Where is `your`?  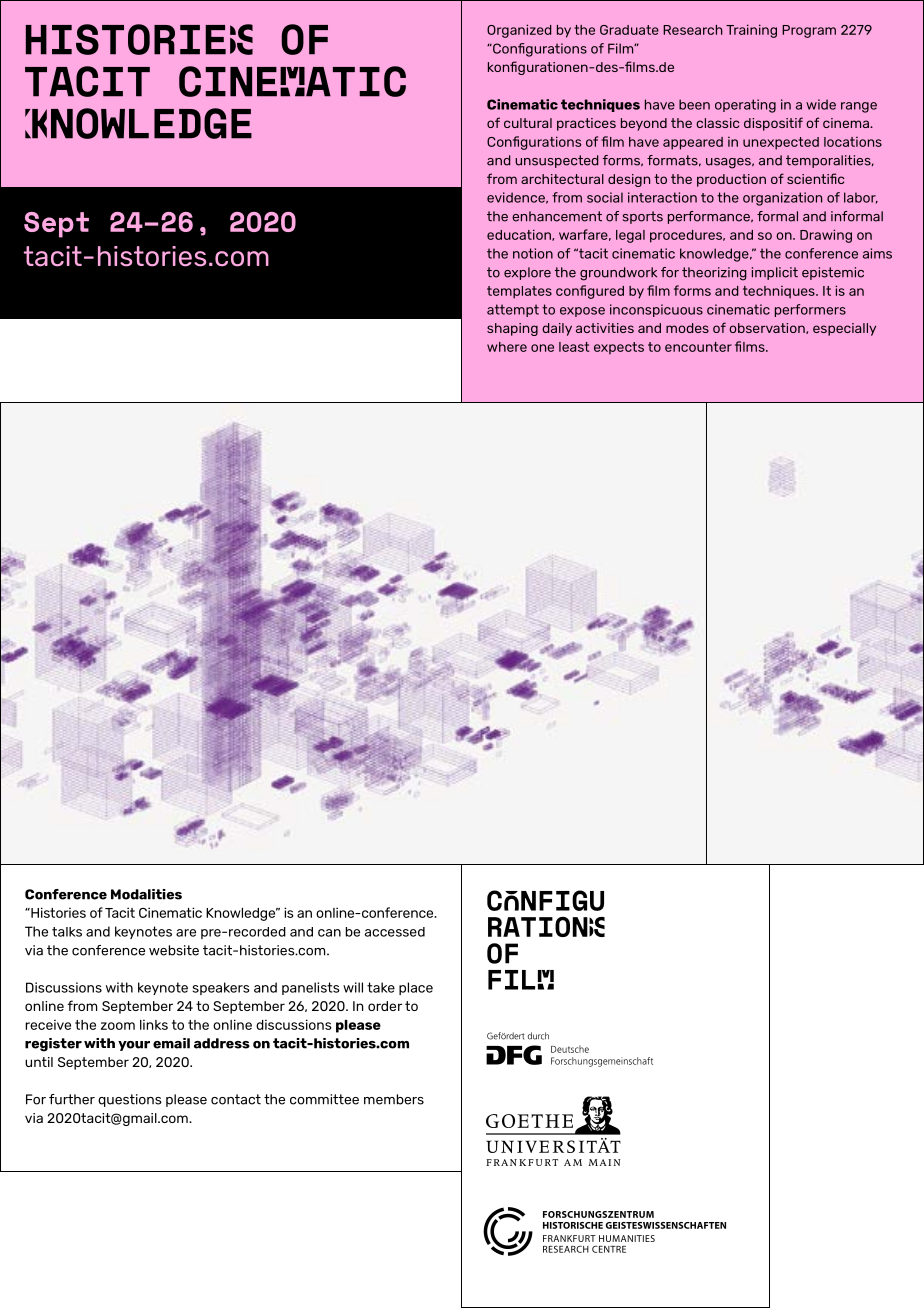
your is located at coordinates (134, 1046).
